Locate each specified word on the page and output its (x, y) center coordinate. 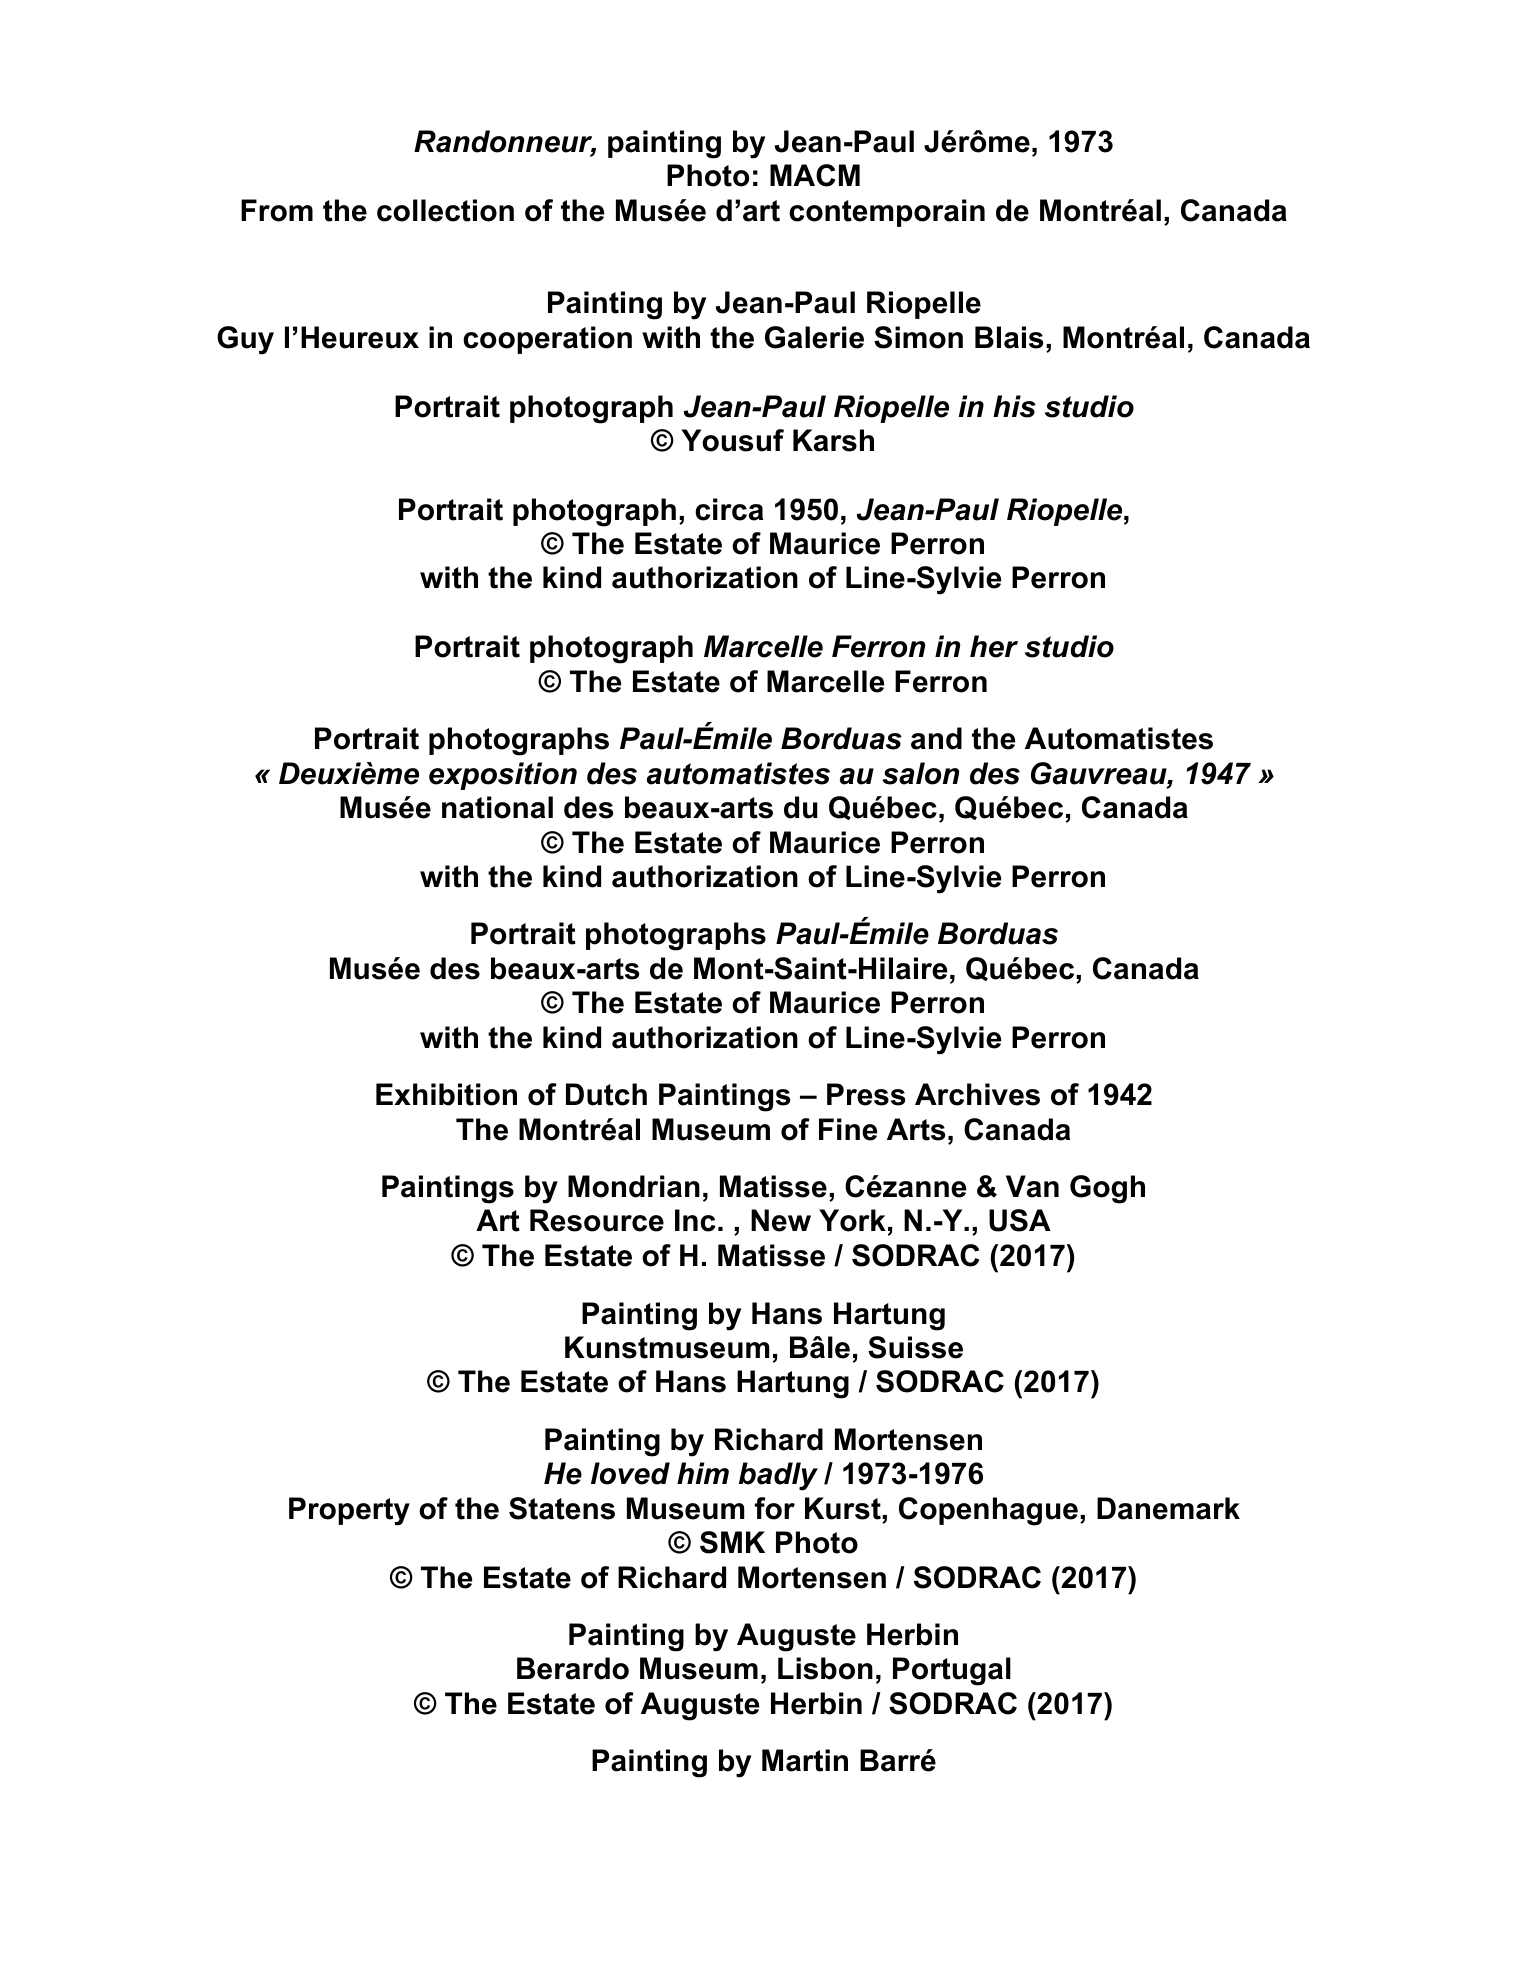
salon (920, 773)
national (497, 807)
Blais (1009, 337)
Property (349, 1511)
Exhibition (446, 1094)
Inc (695, 1220)
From (277, 210)
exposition (503, 776)
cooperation (547, 340)
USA (1020, 1220)
